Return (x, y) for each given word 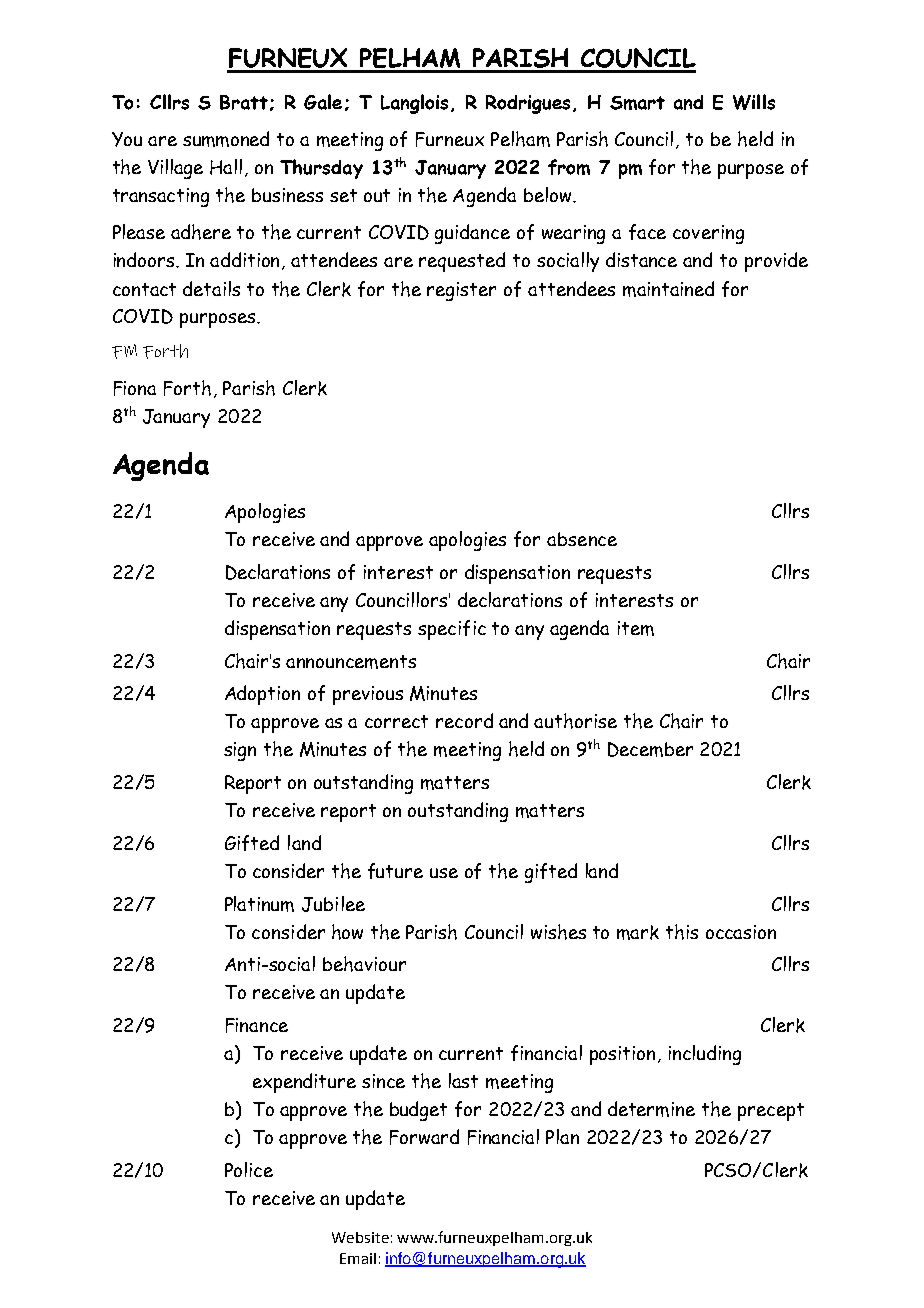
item (636, 628)
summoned (226, 139)
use (444, 873)
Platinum (259, 904)
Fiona (135, 388)
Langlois (414, 104)
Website (360, 1237)
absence (582, 539)
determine (651, 1109)
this (682, 932)
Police (249, 1169)
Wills (754, 102)
